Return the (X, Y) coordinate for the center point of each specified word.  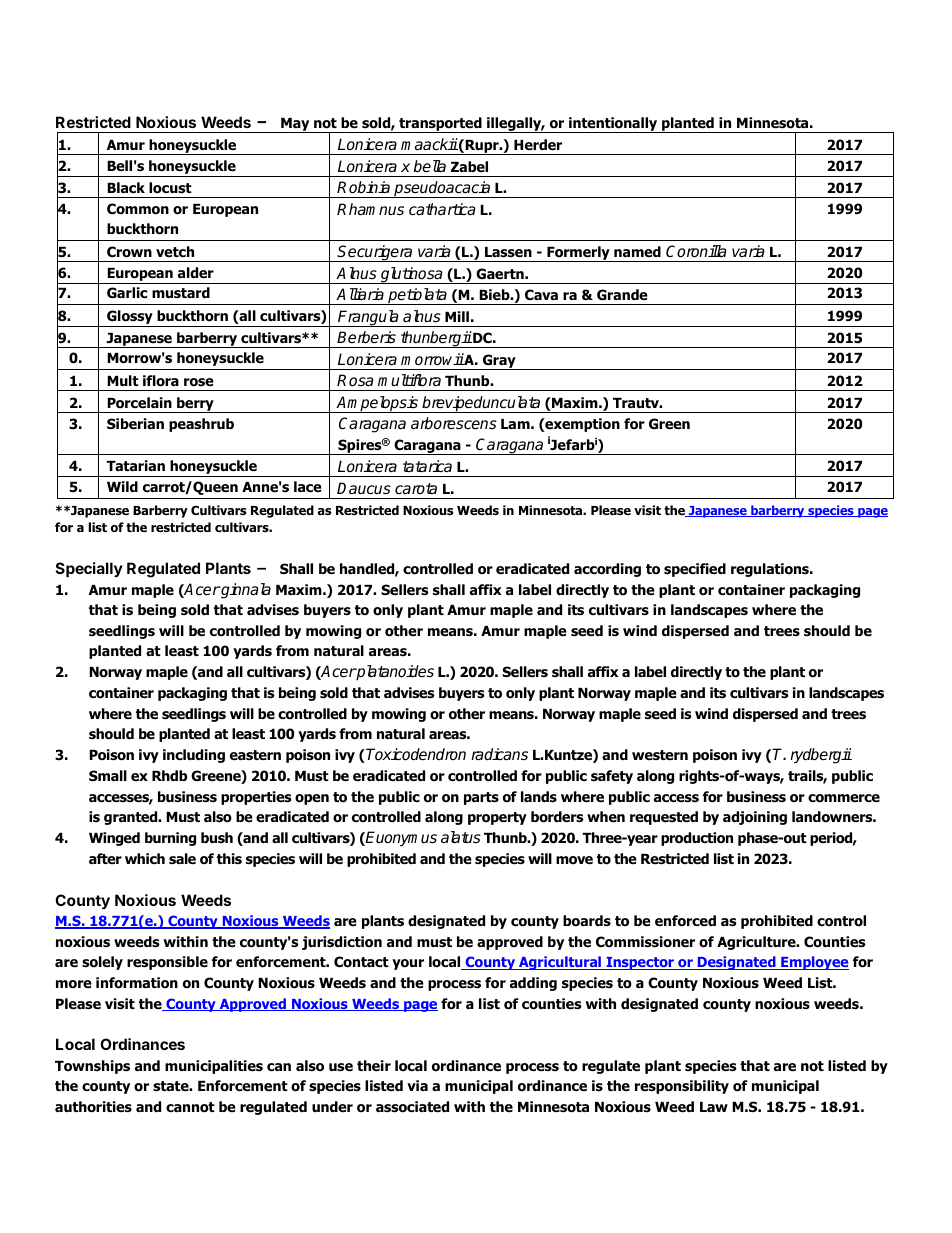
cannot (190, 1107)
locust (170, 188)
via (417, 1085)
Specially (89, 569)
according (607, 570)
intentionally (613, 125)
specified (695, 570)
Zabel (469, 166)
